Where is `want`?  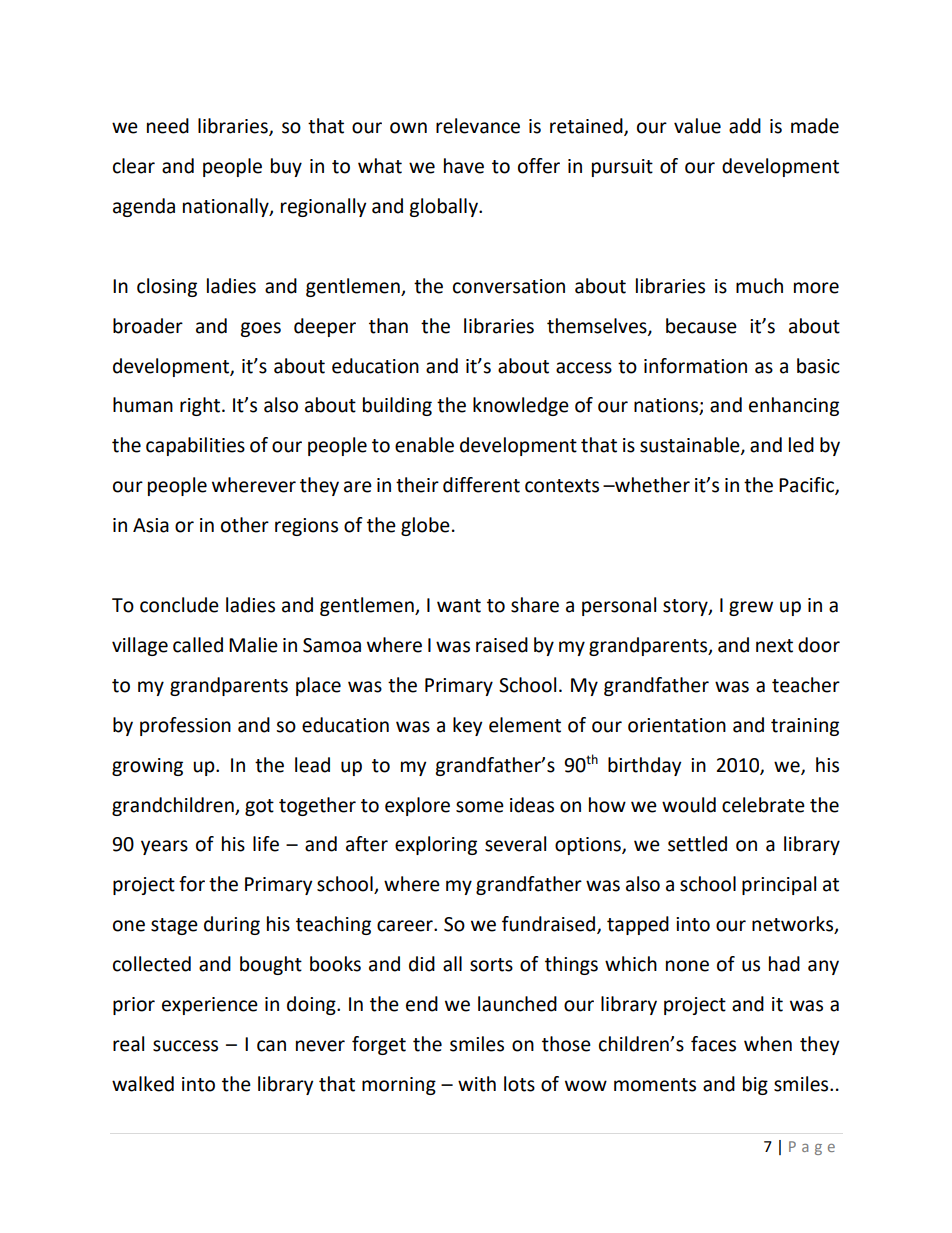 want is located at coordinates (459, 606).
